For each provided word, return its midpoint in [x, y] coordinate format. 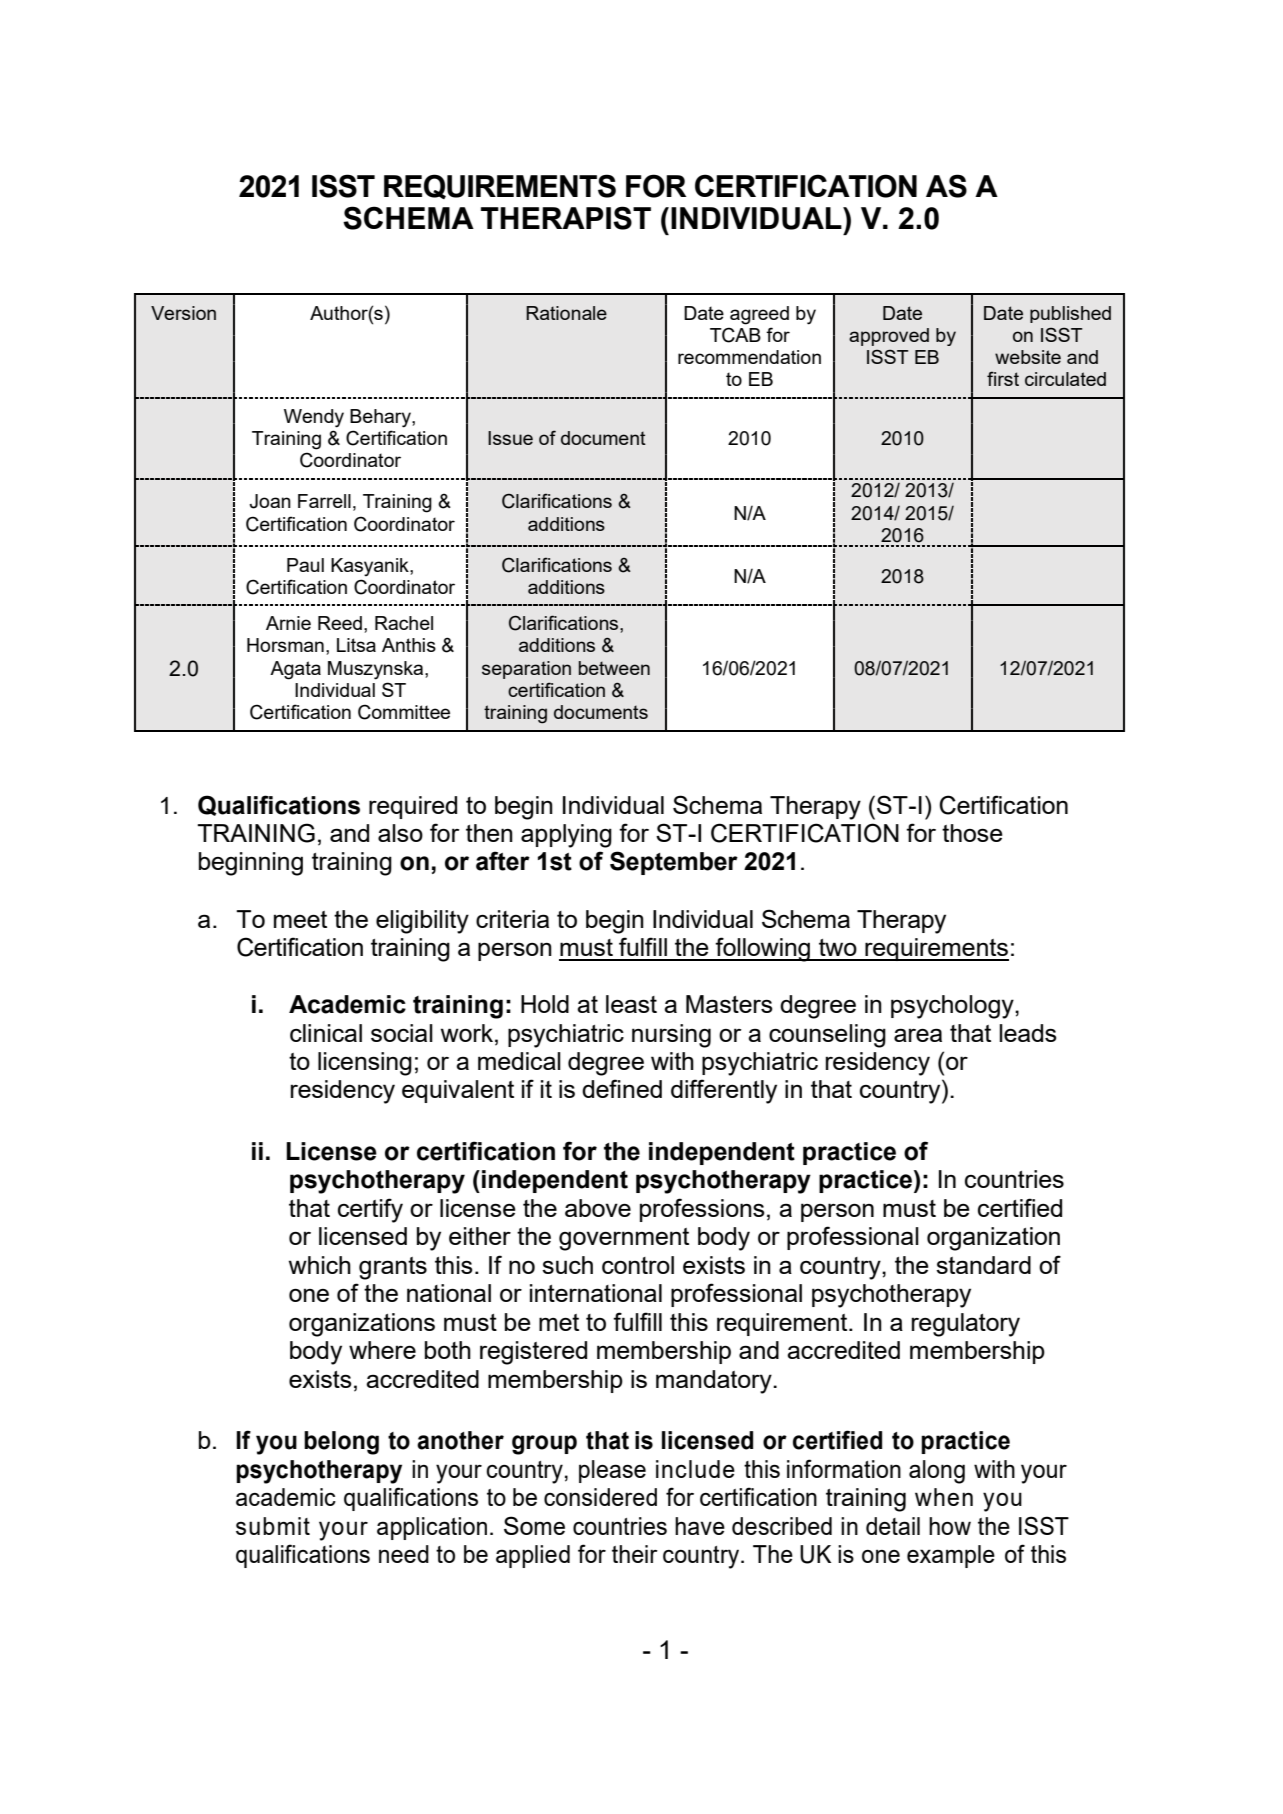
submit [273, 1526]
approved [889, 337]
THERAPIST [566, 218]
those [972, 833]
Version [183, 313]
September [674, 863]
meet [300, 919]
